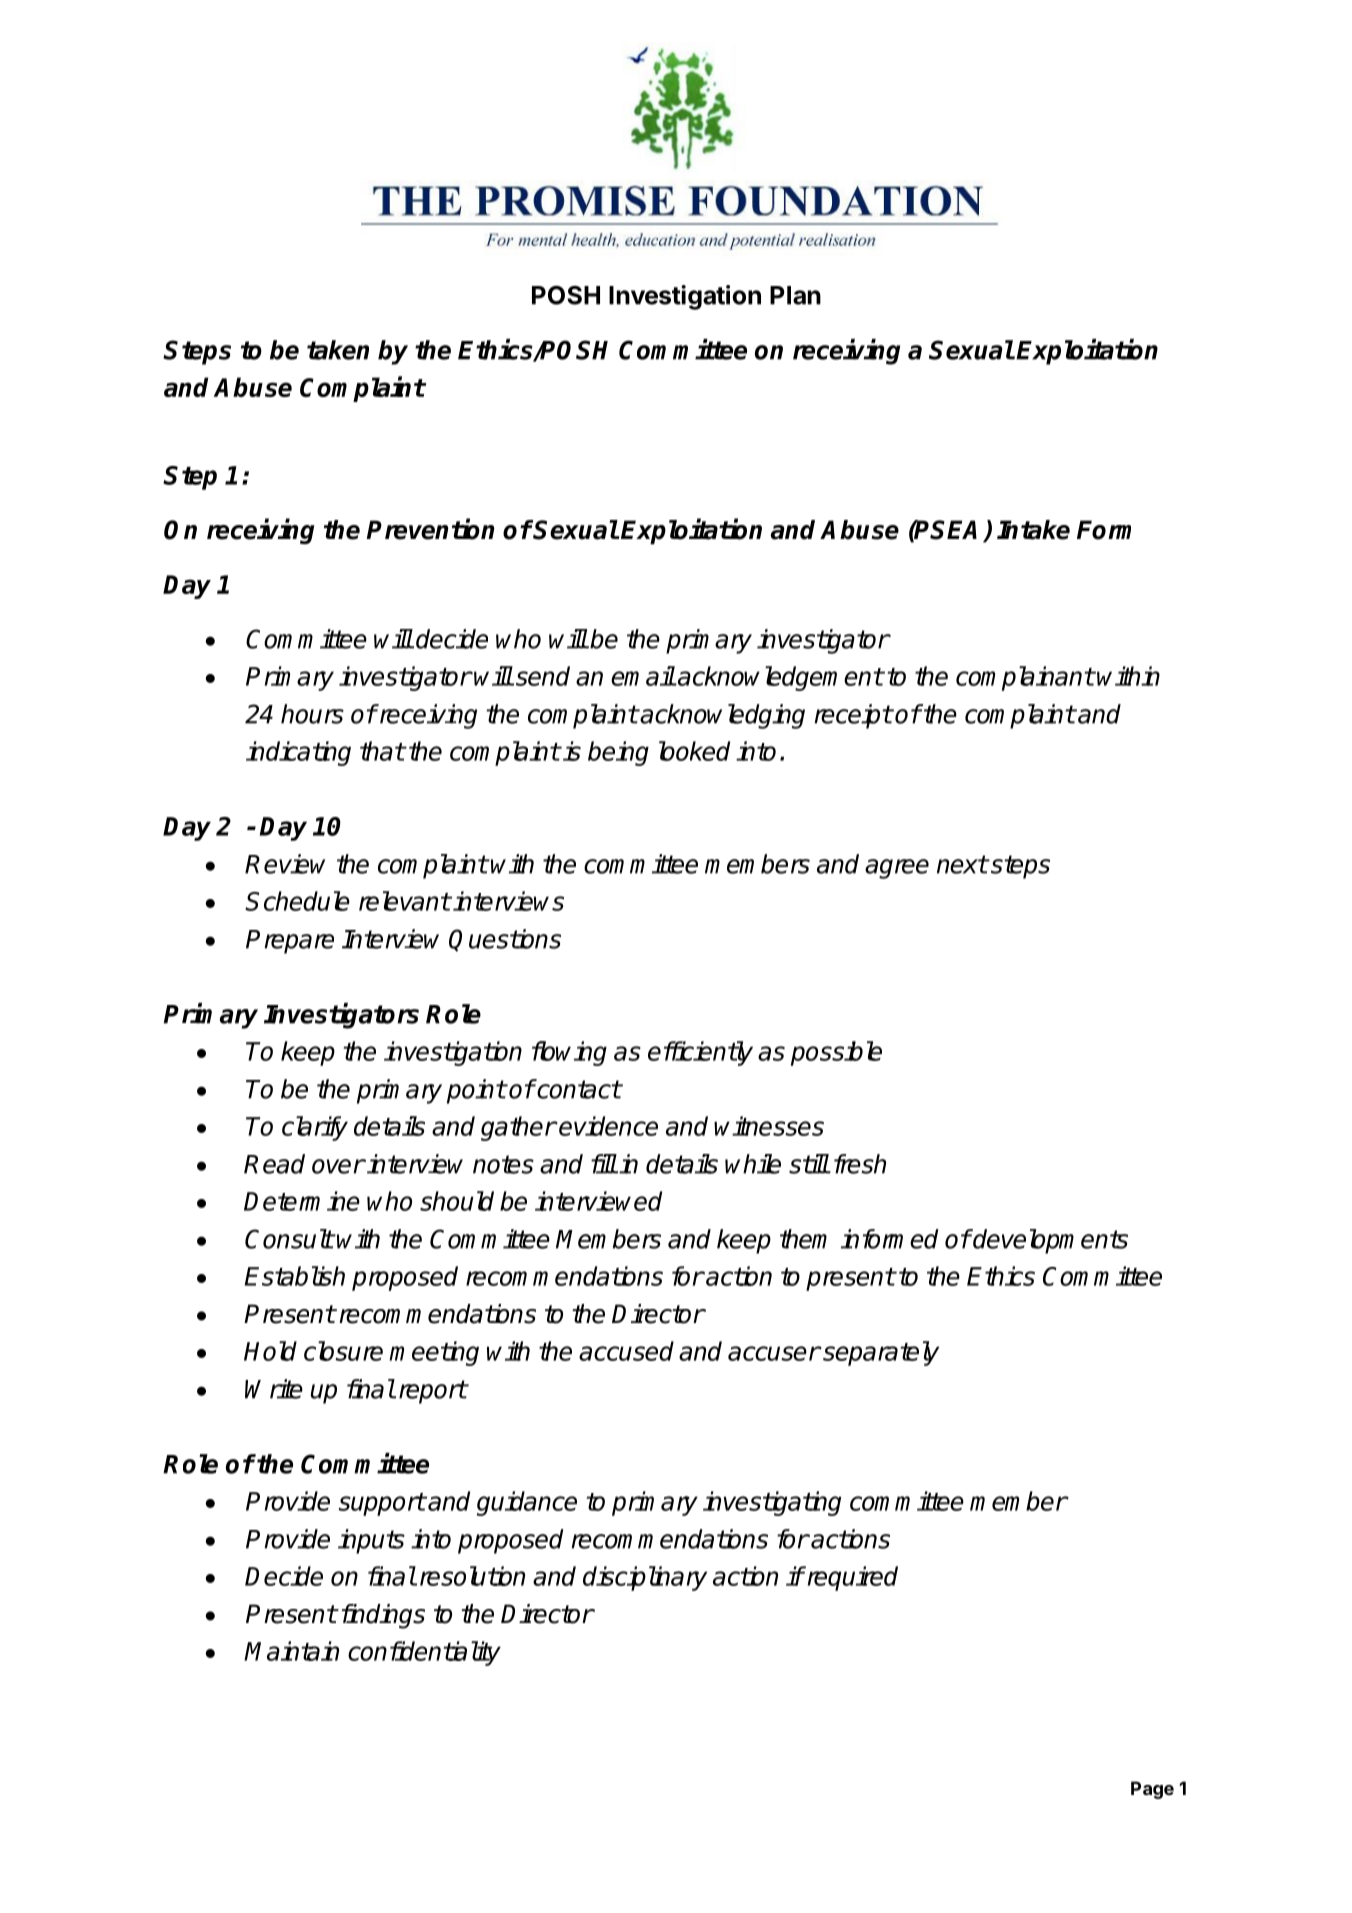 The height and width of the screenshot is (1913, 1352). I want to click on Intake, so click(1033, 530).
